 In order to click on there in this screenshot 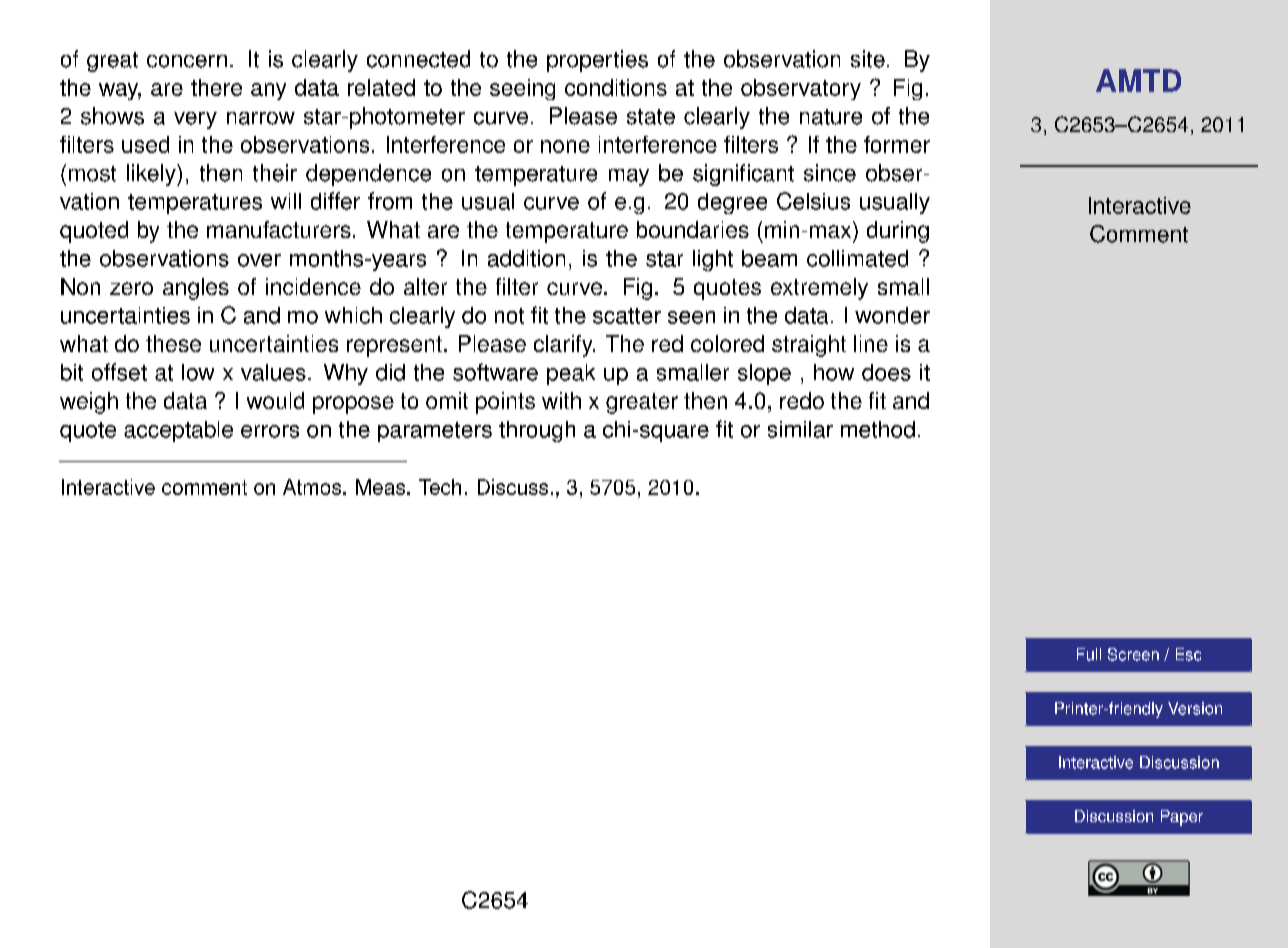, I will do `click(216, 87)`.
